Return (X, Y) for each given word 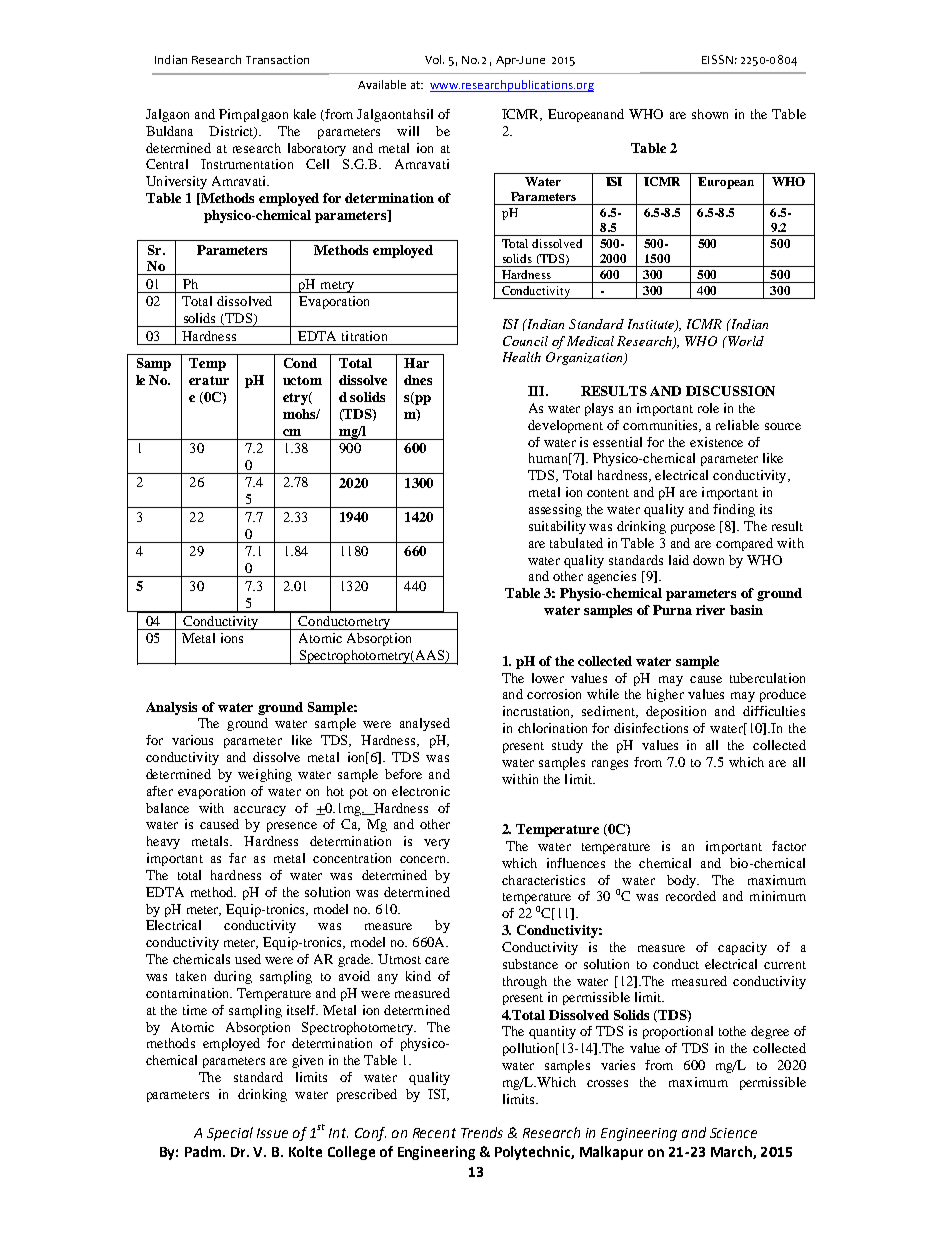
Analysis (171, 708)
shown (710, 114)
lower (548, 678)
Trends (482, 1132)
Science (733, 1133)
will (408, 131)
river (710, 610)
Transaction (277, 59)
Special (230, 1134)
